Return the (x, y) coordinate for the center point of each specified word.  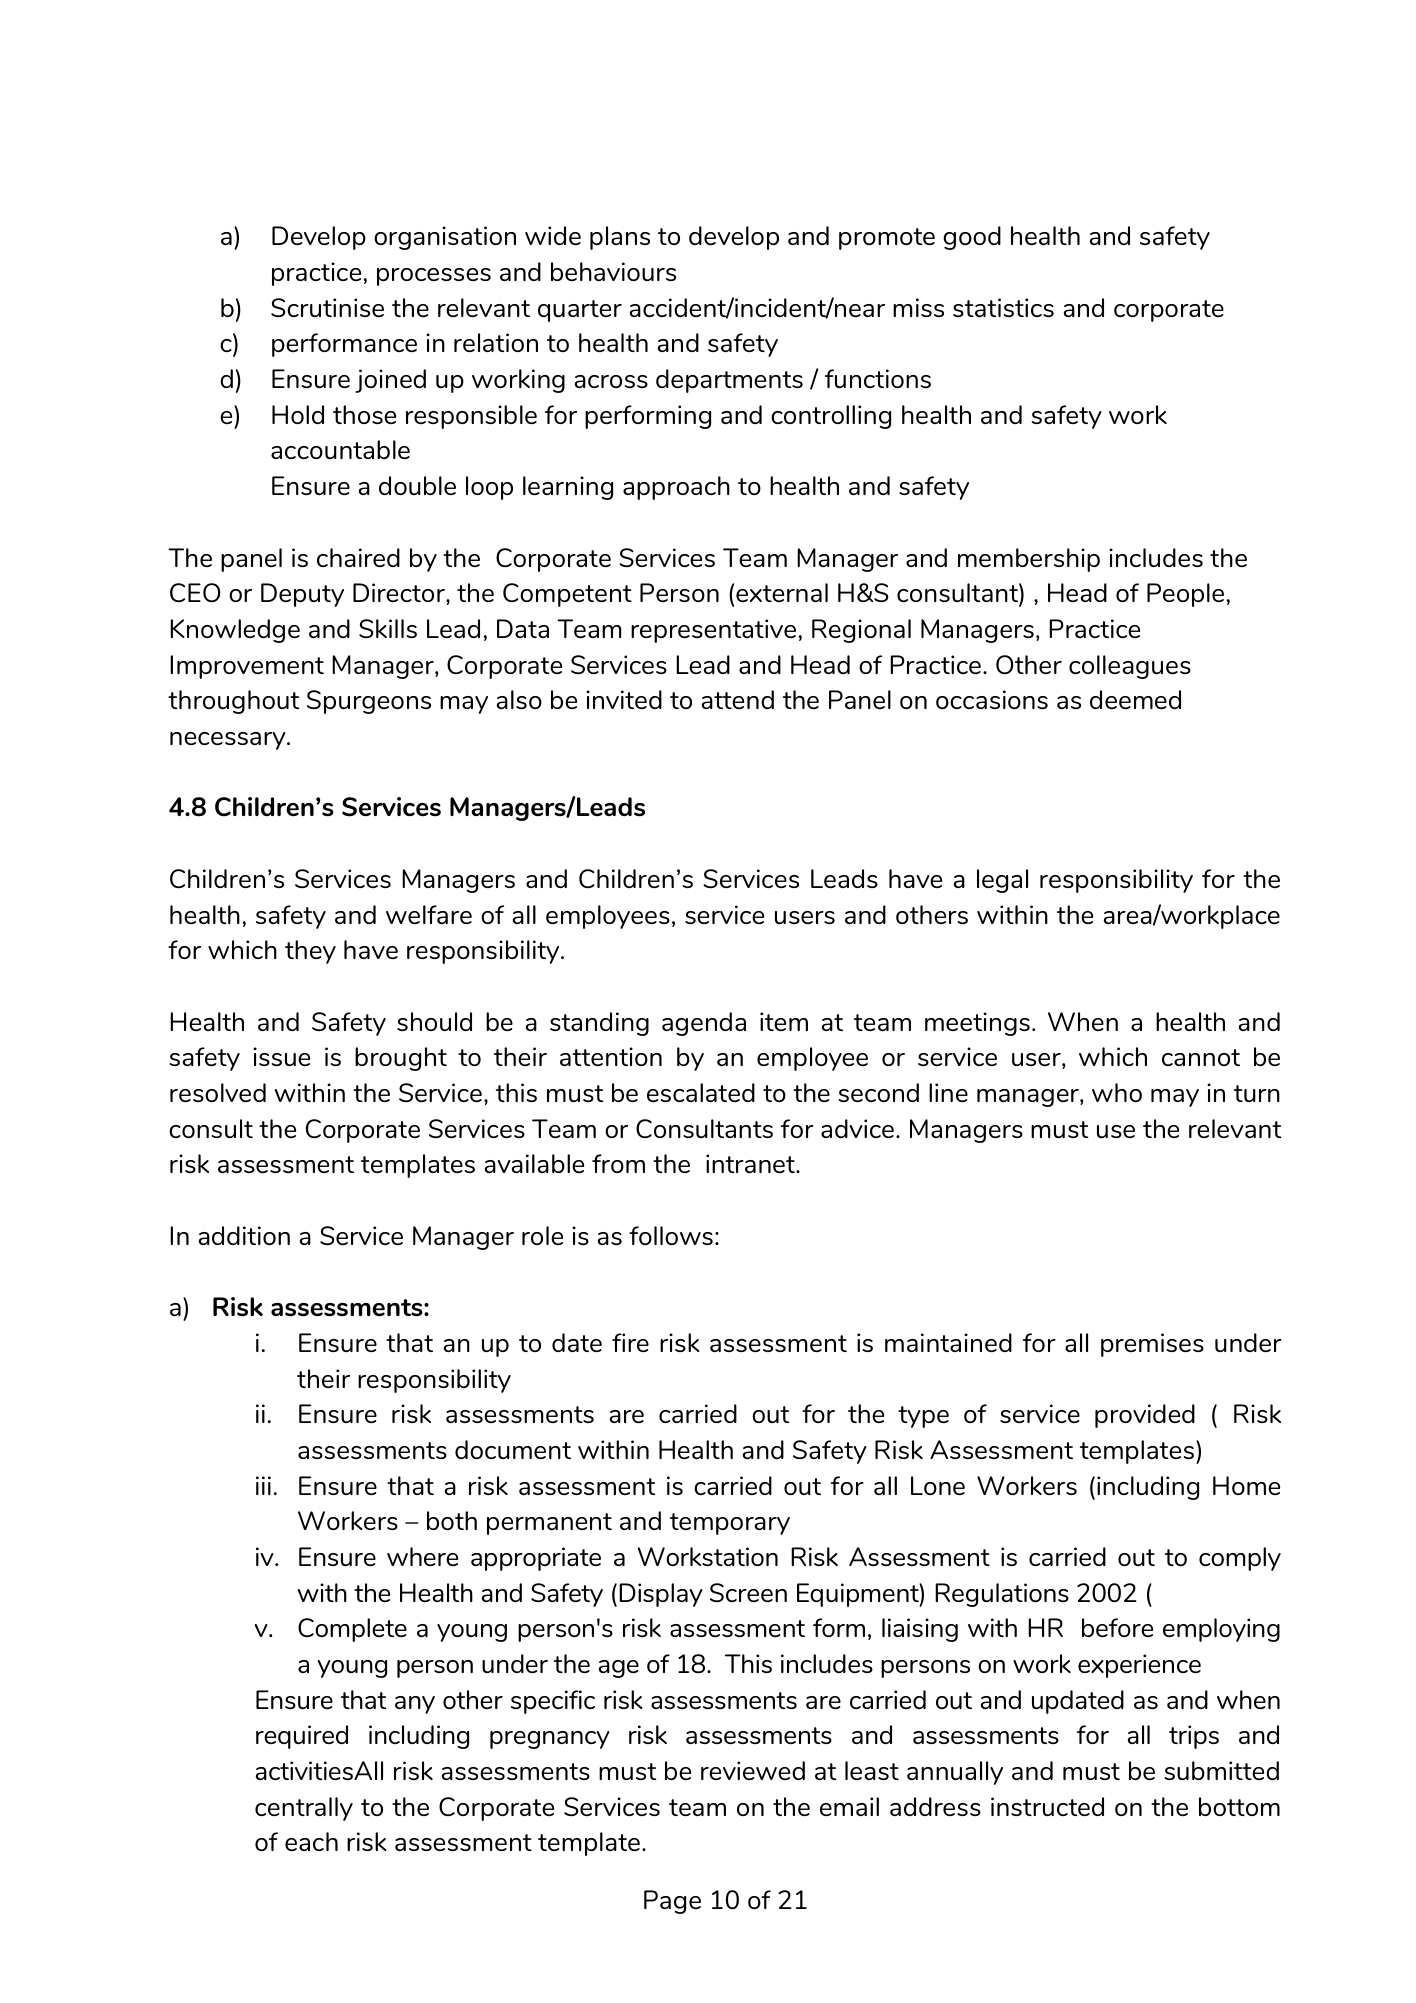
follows (671, 1235)
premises (1152, 1345)
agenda (704, 1024)
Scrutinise (327, 307)
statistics (1003, 307)
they (310, 952)
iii (263, 1485)
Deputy (302, 595)
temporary (730, 1524)
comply (1240, 1559)
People (1185, 595)
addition (244, 1235)
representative (713, 631)
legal (1002, 881)
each (311, 1841)
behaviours (613, 271)
